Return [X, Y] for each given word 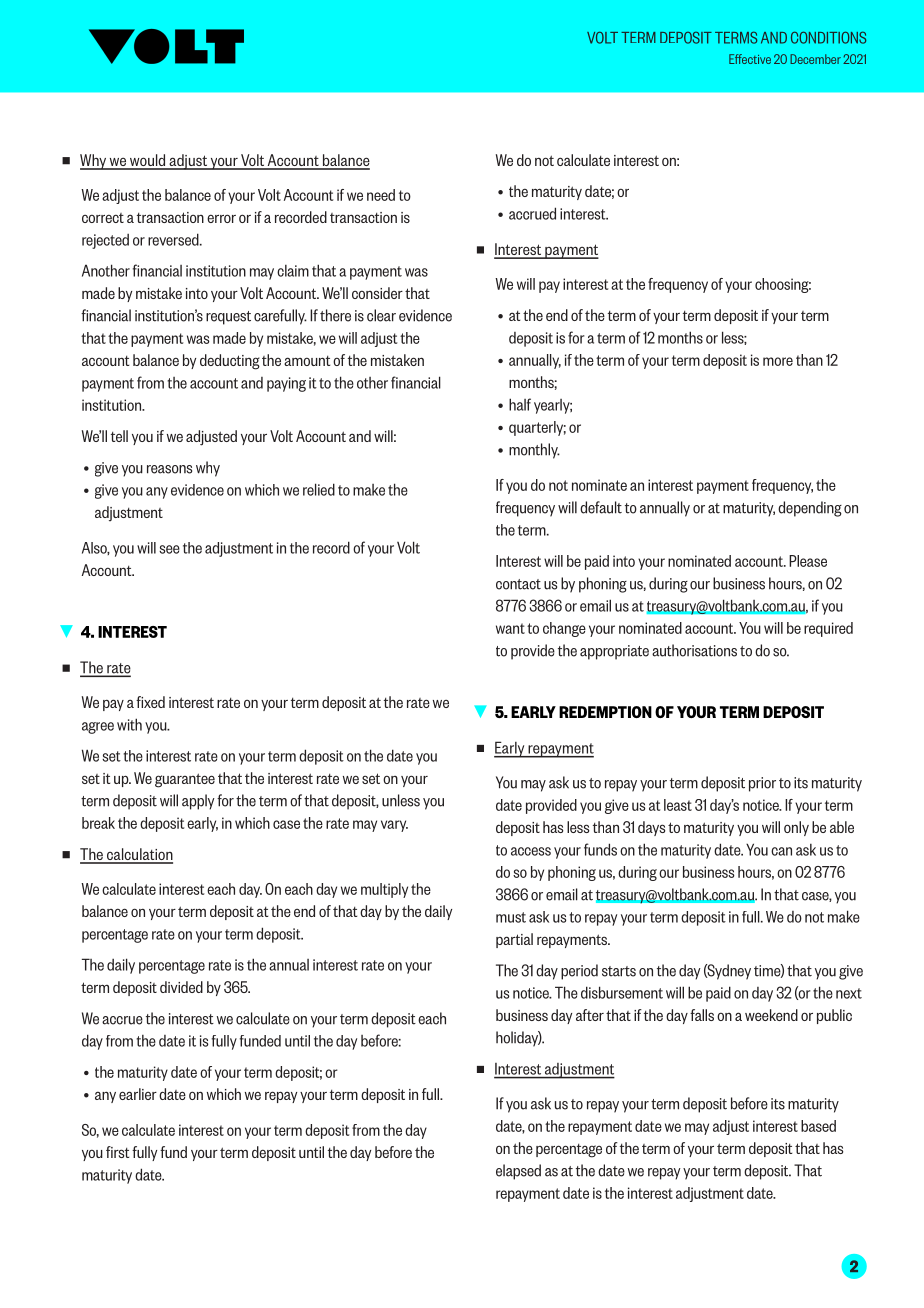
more [778, 361]
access [531, 851]
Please [808, 561]
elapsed [518, 1172]
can [781, 851]
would [148, 161]
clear [381, 315]
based [818, 1126]
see [169, 549]
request [228, 318]
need [381, 195]
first [117, 1152]
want [510, 628]
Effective [750, 59]
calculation [139, 855]
